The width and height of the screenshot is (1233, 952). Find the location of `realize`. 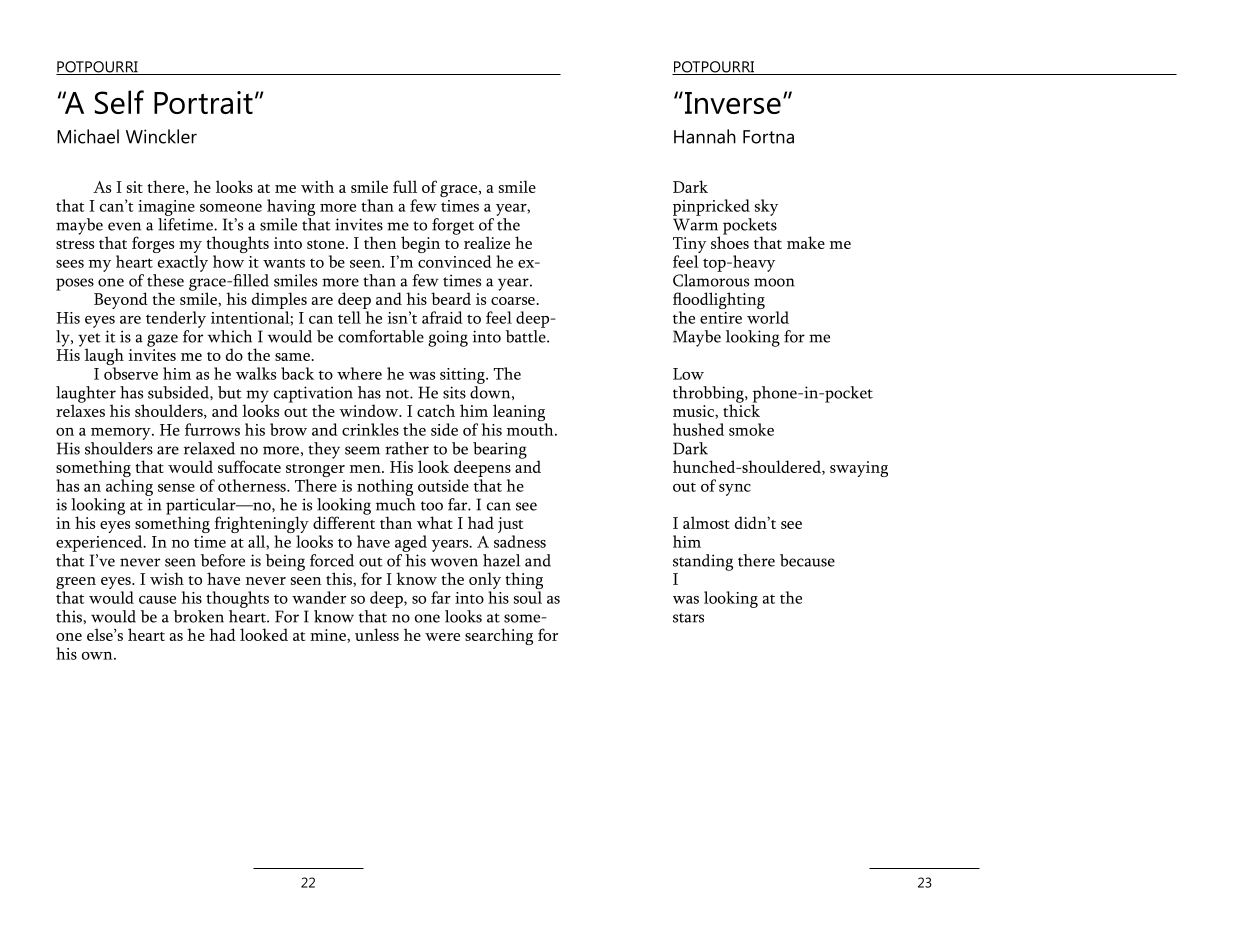

realize is located at coordinates (487, 242).
